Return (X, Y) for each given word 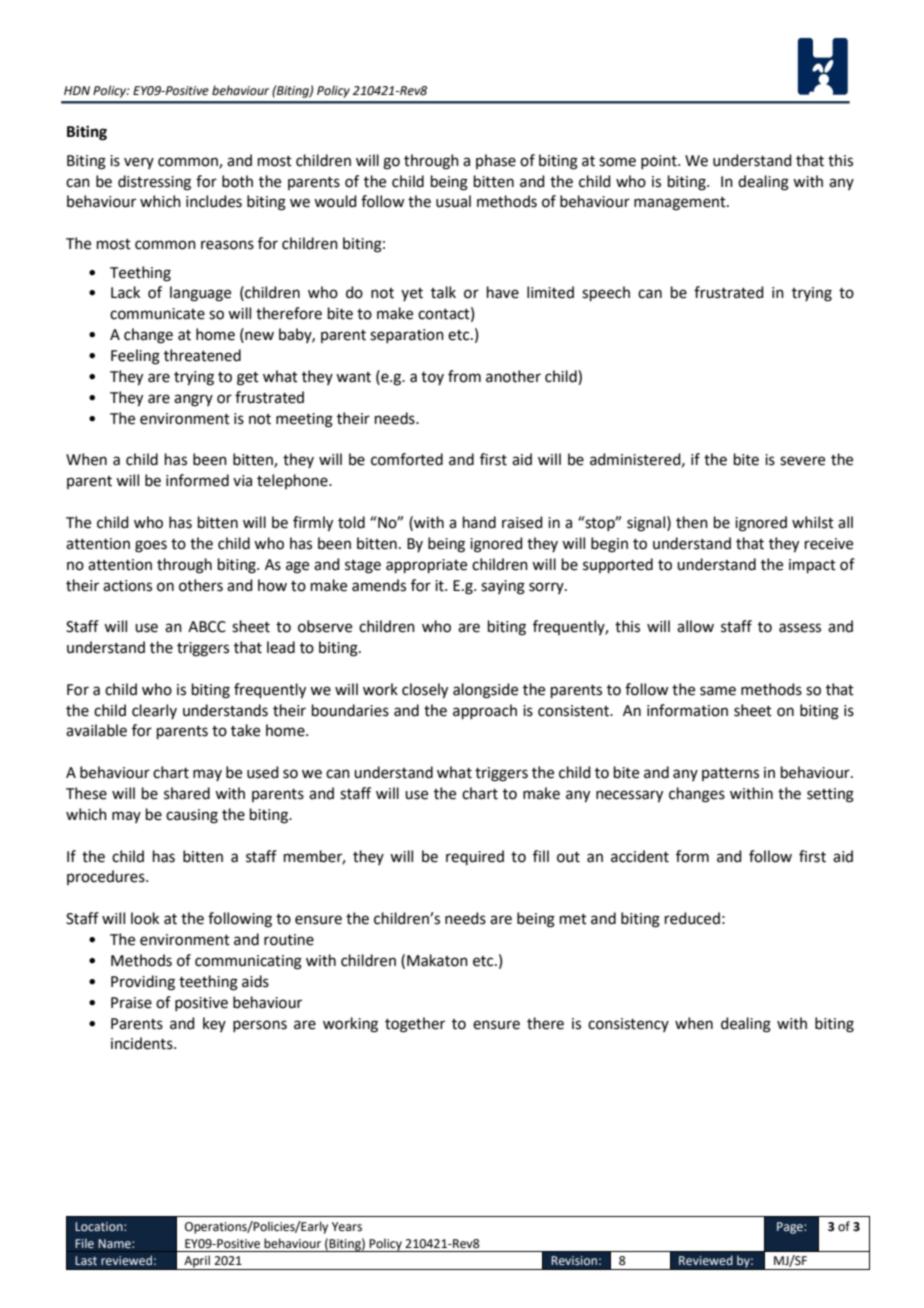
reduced (692, 918)
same (718, 691)
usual (453, 201)
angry (193, 400)
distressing (154, 183)
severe (802, 461)
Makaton (437, 960)
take (245, 730)
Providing (143, 983)
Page (791, 1228)
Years (347, 1227)
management (681, 204)
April (197, 1262)
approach (485, 711)
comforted (407, 459)
